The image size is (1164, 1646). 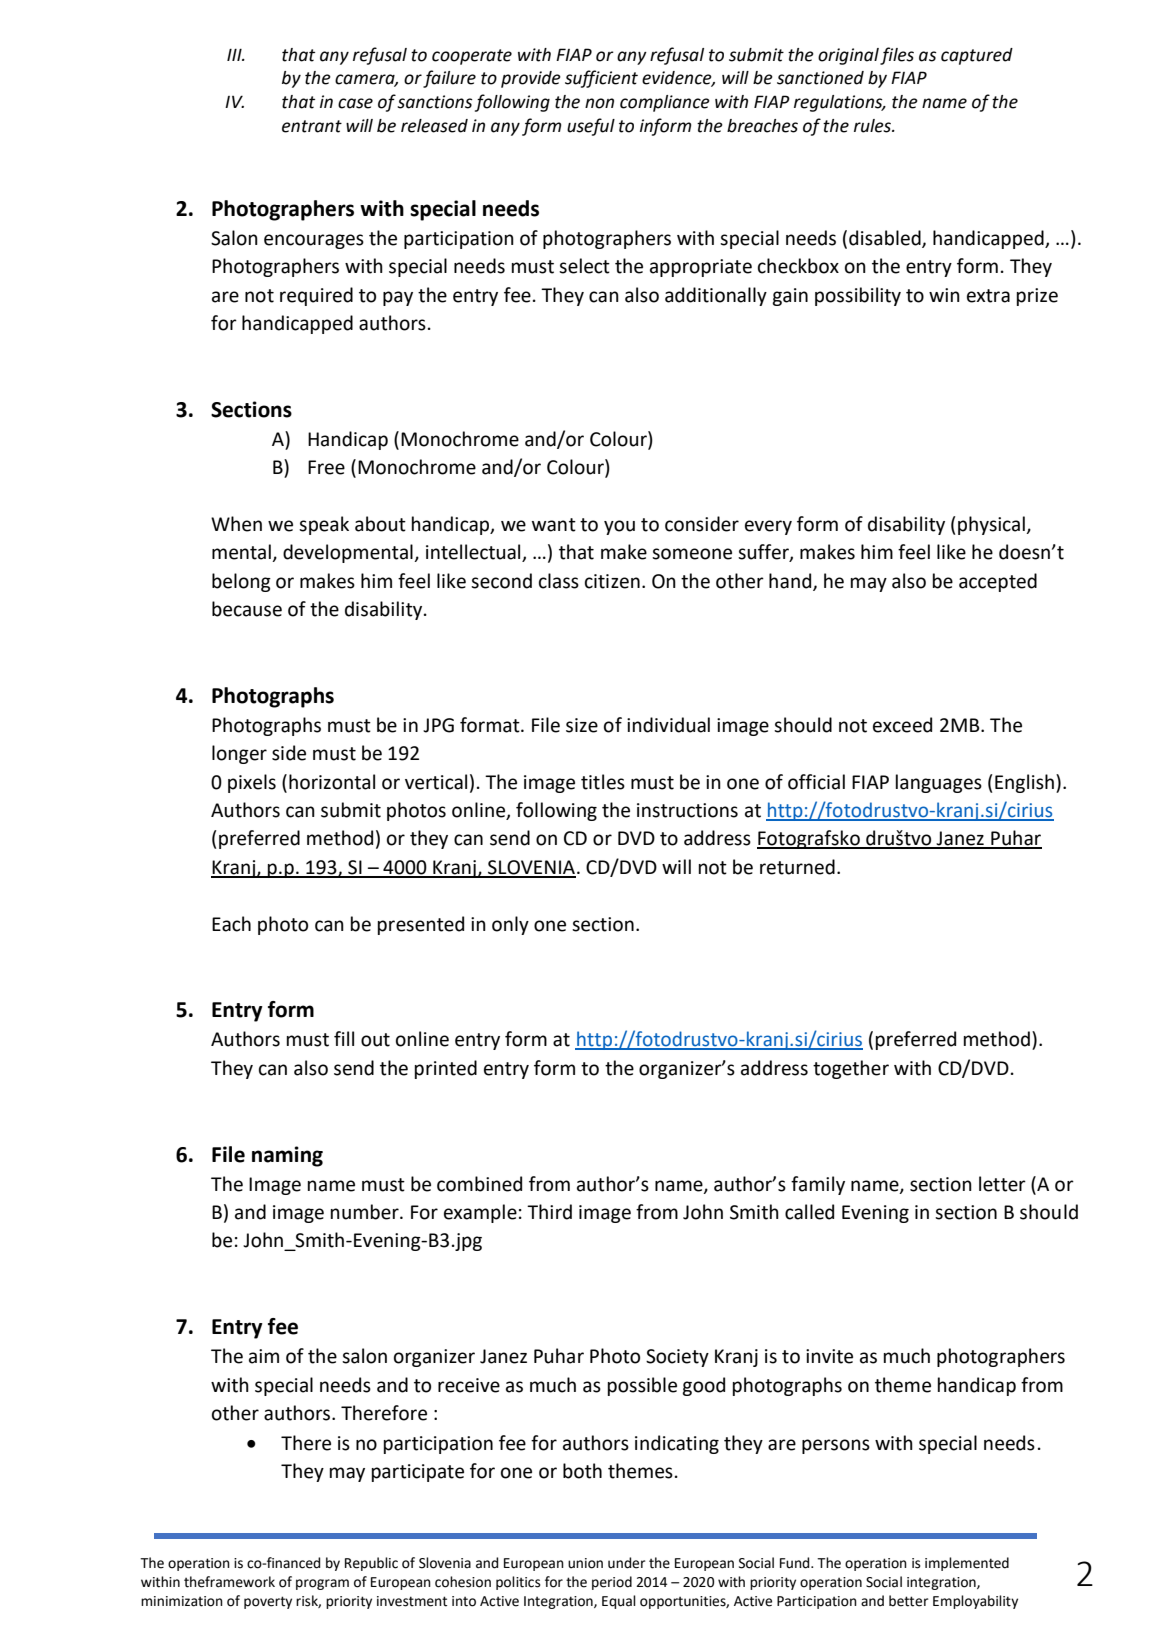 What do you see at coordinates (599, 103) in the screenshot?
I see `non` at bounding box center [599, 103].
